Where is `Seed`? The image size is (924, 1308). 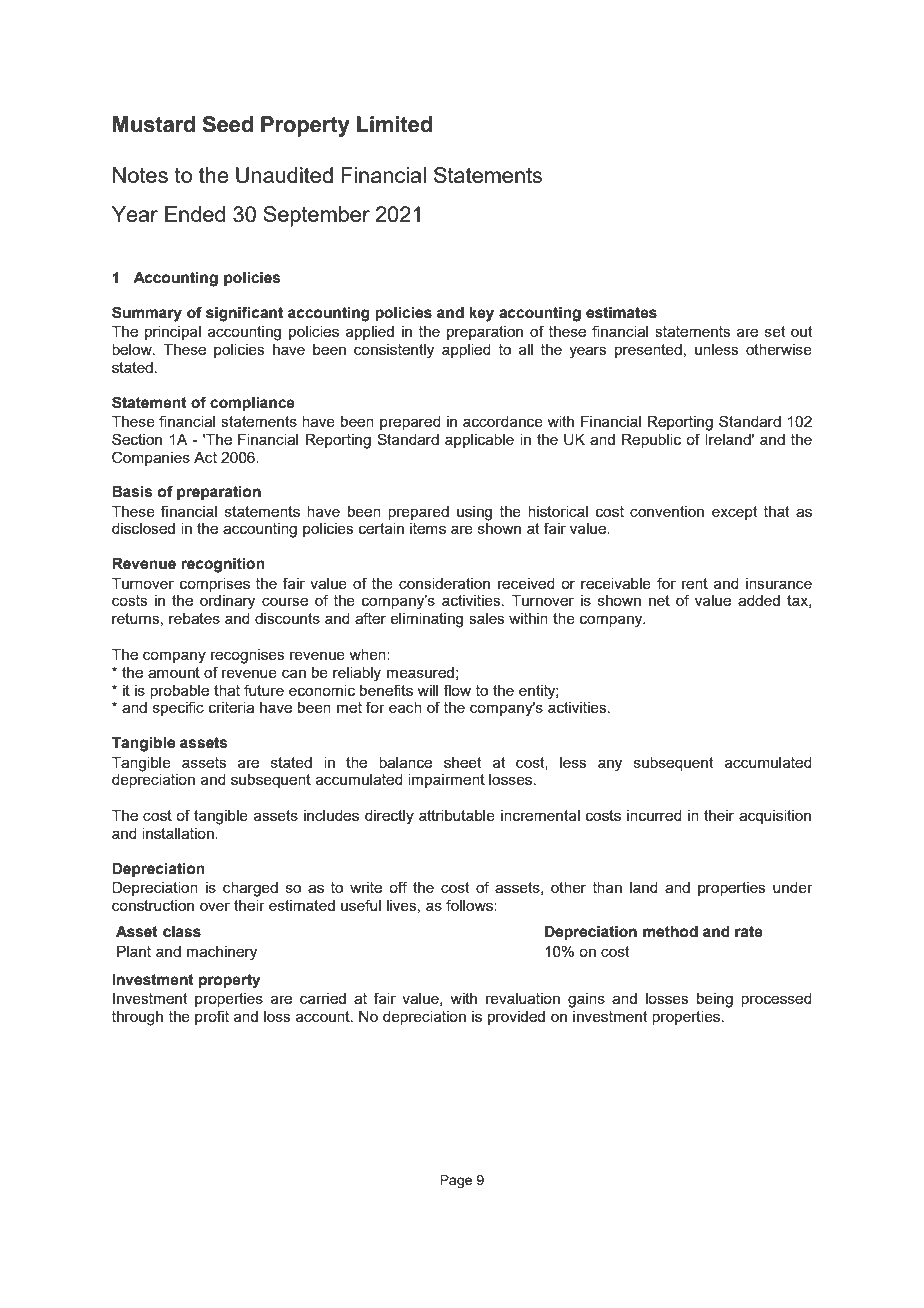 Seed is located at coordinates (227, 124).
